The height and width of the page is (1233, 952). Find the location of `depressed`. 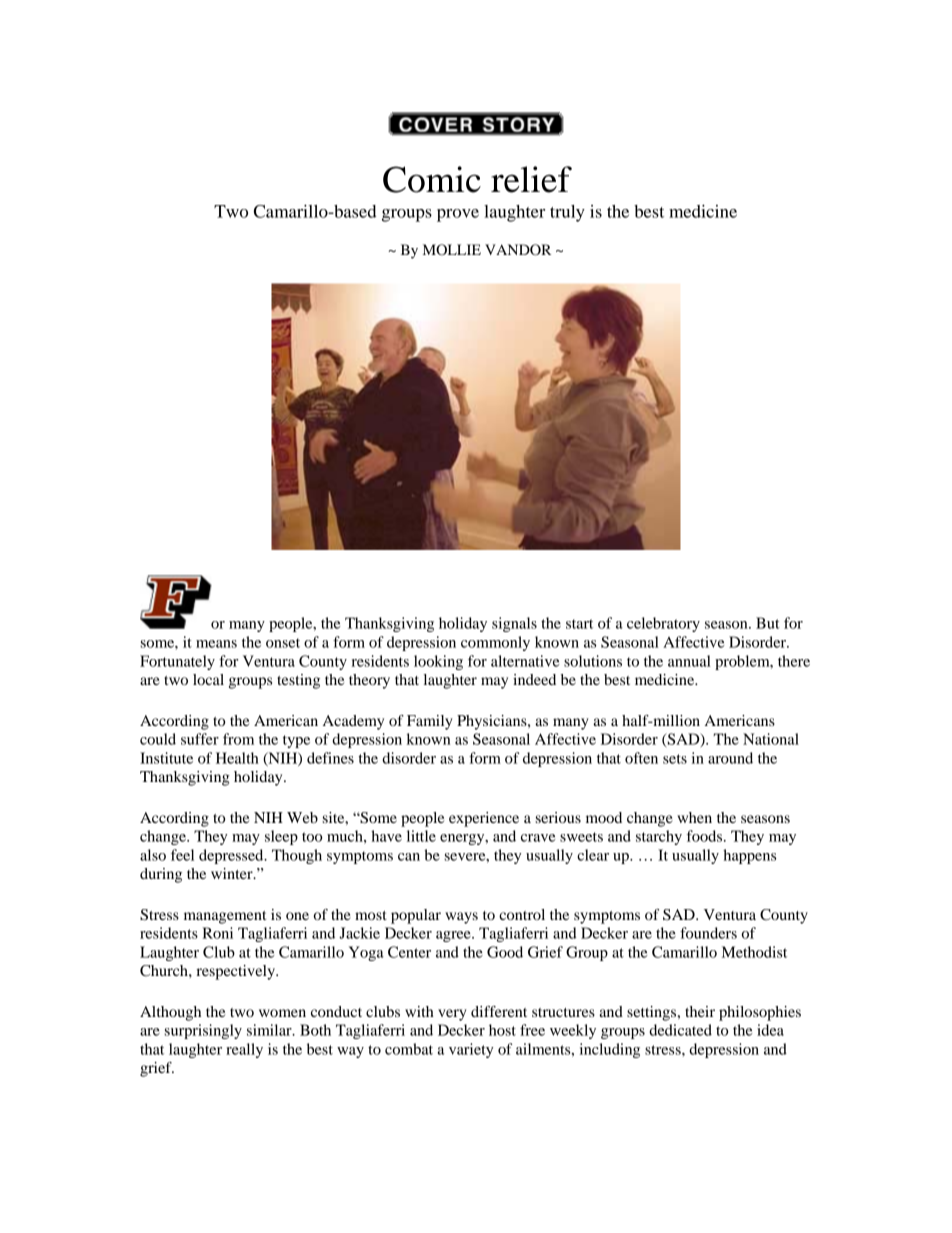

depressed is located at coordinates (232, 856).
